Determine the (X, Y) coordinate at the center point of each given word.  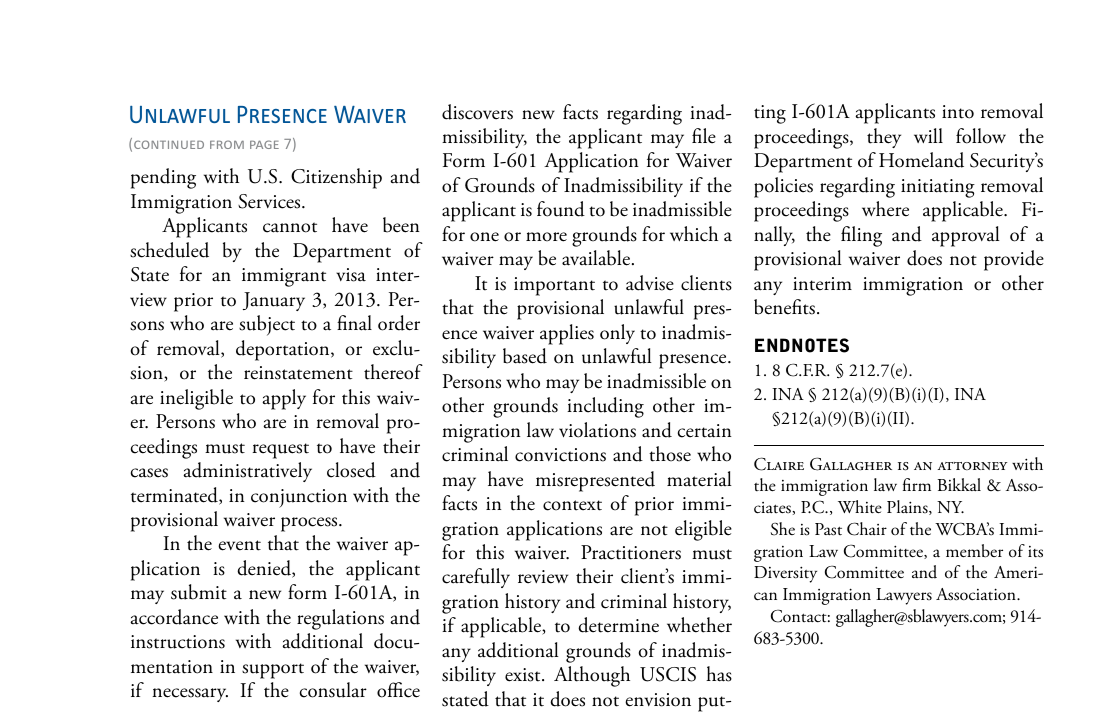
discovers (477, 112)
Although (592, 676)
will (928, 135)
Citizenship (336, 178)
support (273, 671)
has (719, 674)
